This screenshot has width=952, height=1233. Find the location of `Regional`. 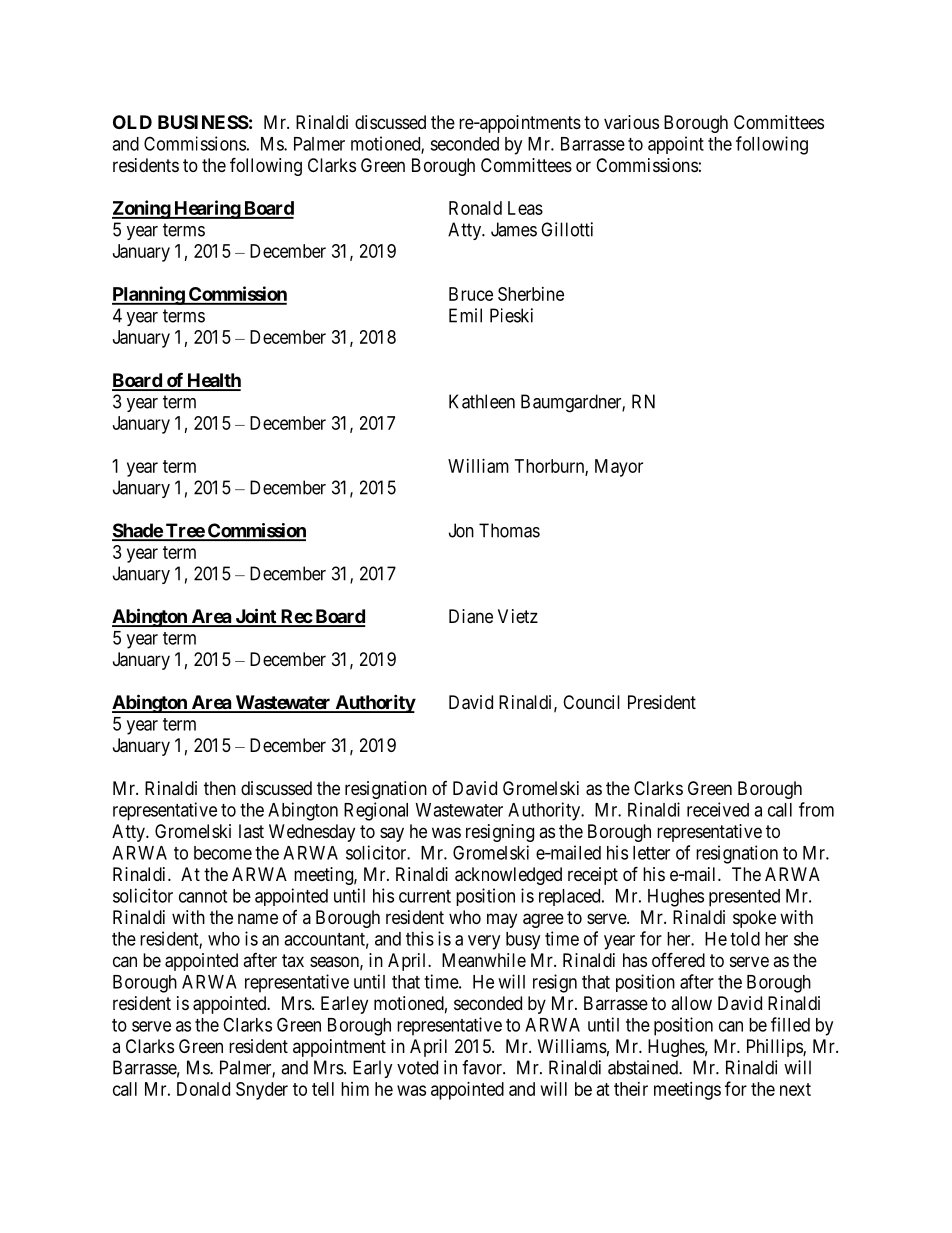

Regional is located at coordinates (376, 811).
